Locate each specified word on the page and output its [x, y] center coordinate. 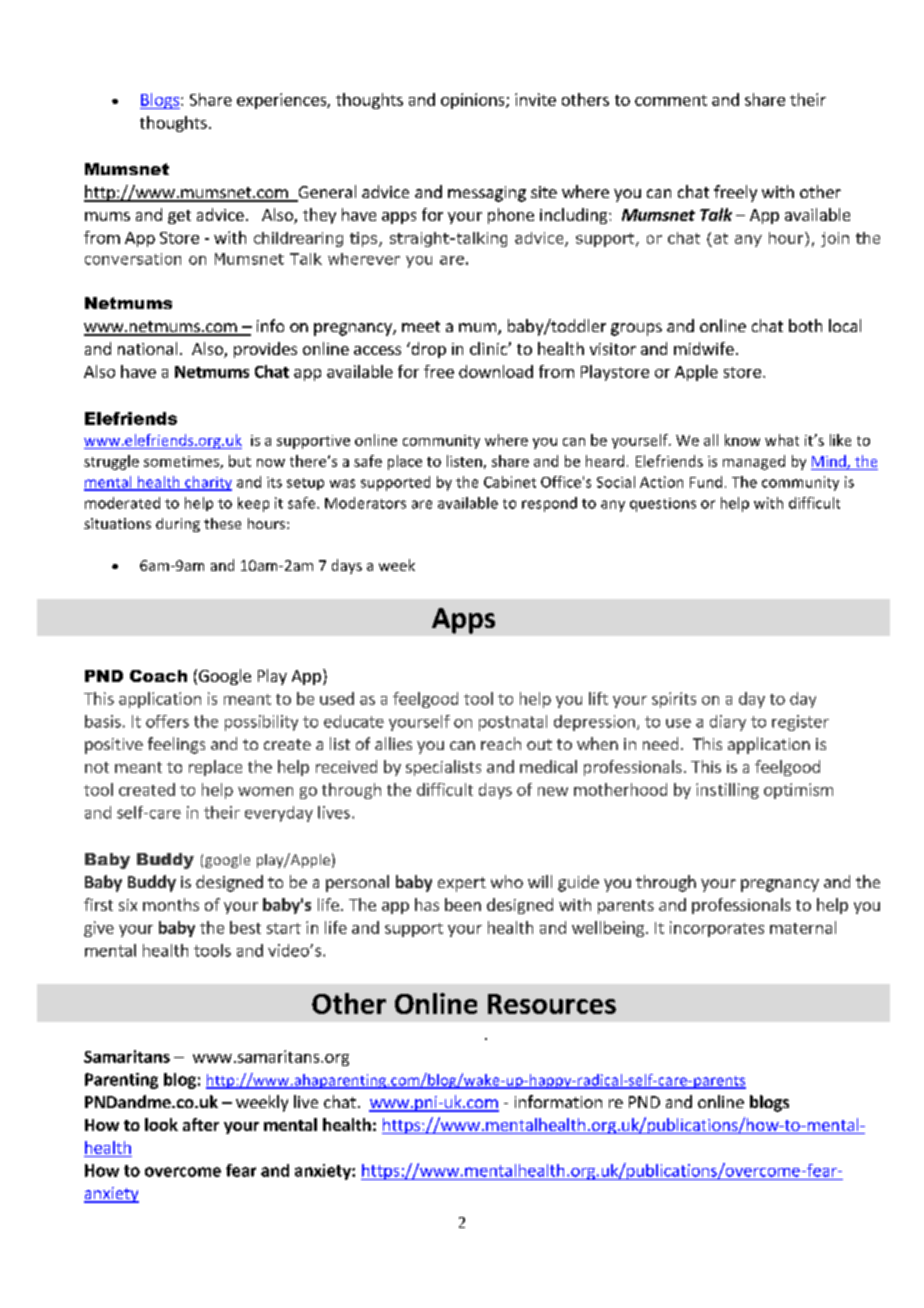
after [201, 1124]
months [171, 904]
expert [462, 884]
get [179, 217]
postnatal [513, 723]
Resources [552, 1004]
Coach [158, 676]
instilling [727, 791]
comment [671, 100]
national [147, 348]
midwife [704, 348]
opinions [474, 101]
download [496, 371]
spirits [674, 700]
